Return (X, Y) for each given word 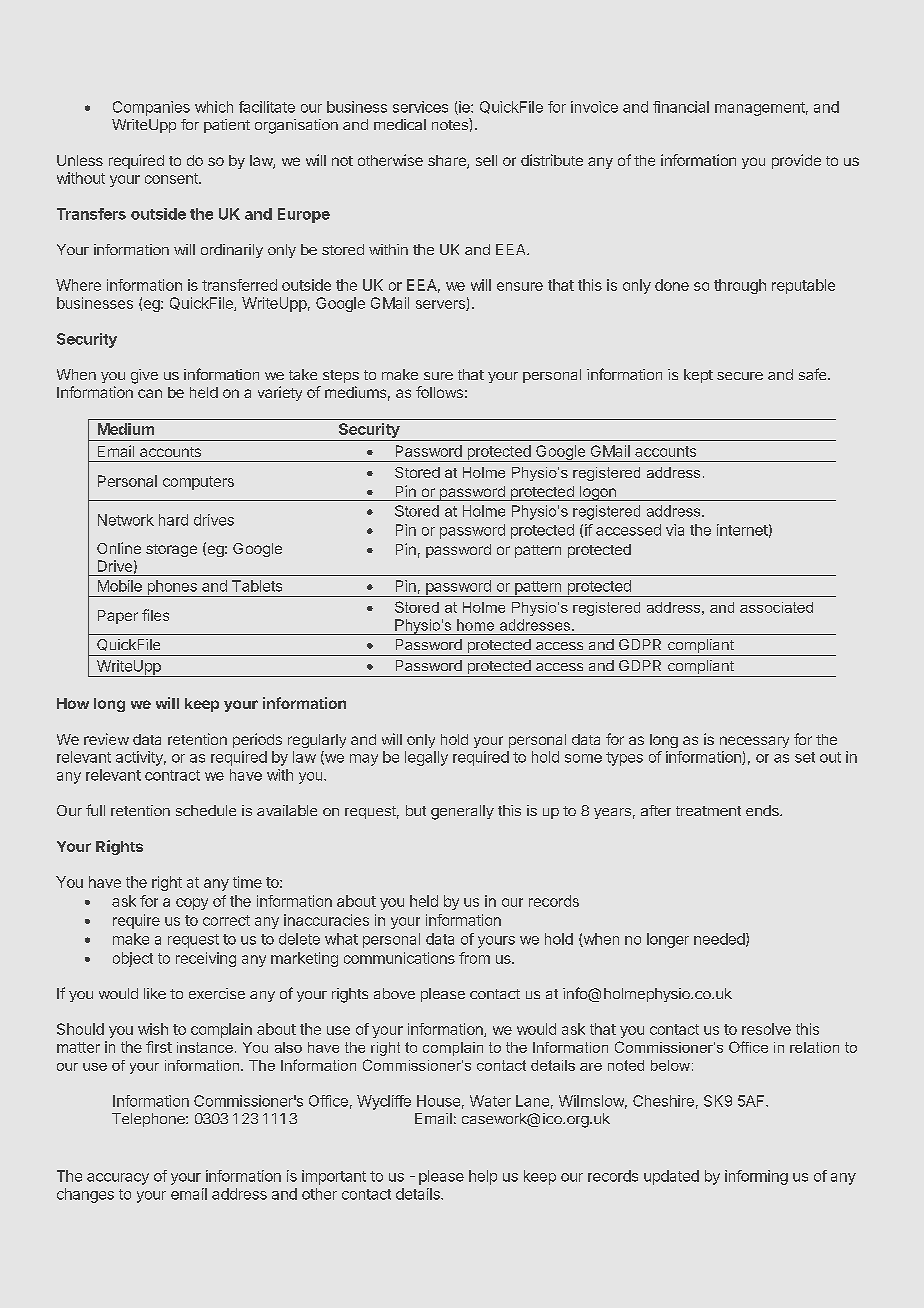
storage (171, 550)
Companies (151, 108)
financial (681, 107)
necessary (754, 742)
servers (441, 305)
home (475, 625)
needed (719, 939)
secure (740, 376)
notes (451, 124)
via (675, 530)
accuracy (118, 1179)
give (144, 376)
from (474, 958)
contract (172, 775)
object (133, 959)
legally (426, 758)
